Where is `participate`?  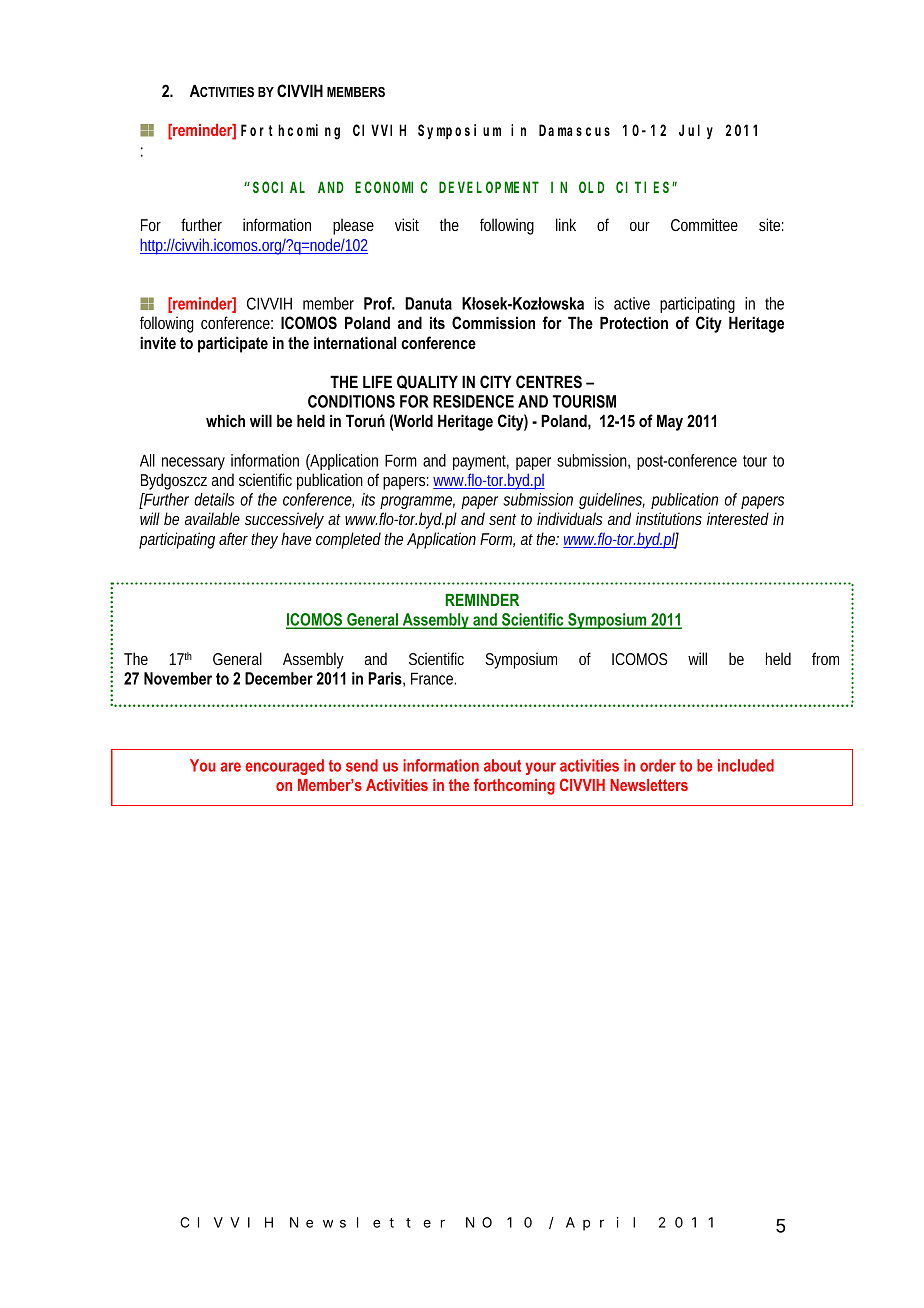 participate is located at coordinates (233, 344).
